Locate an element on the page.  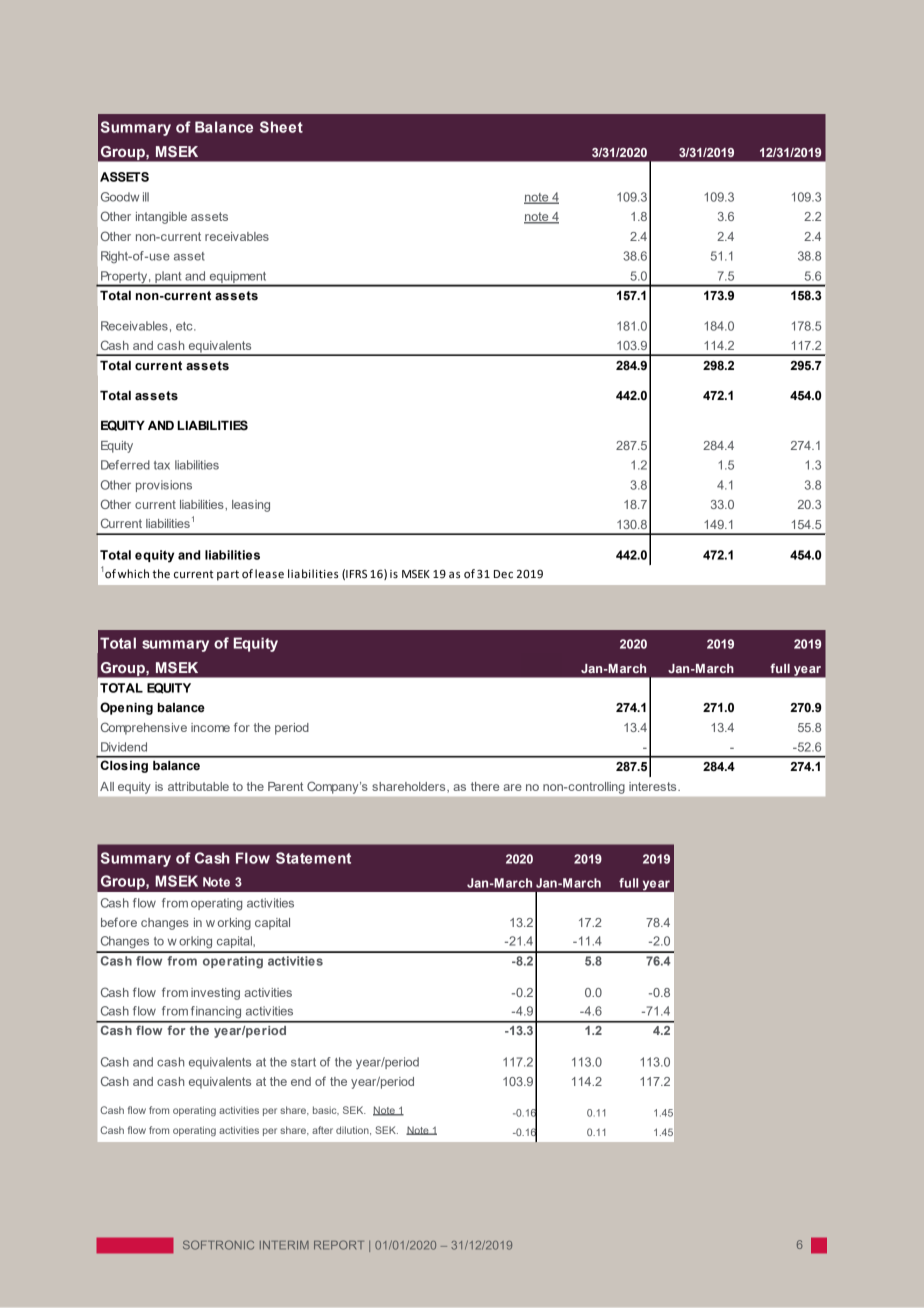
Sheet is located at coordinates (281, 127).
